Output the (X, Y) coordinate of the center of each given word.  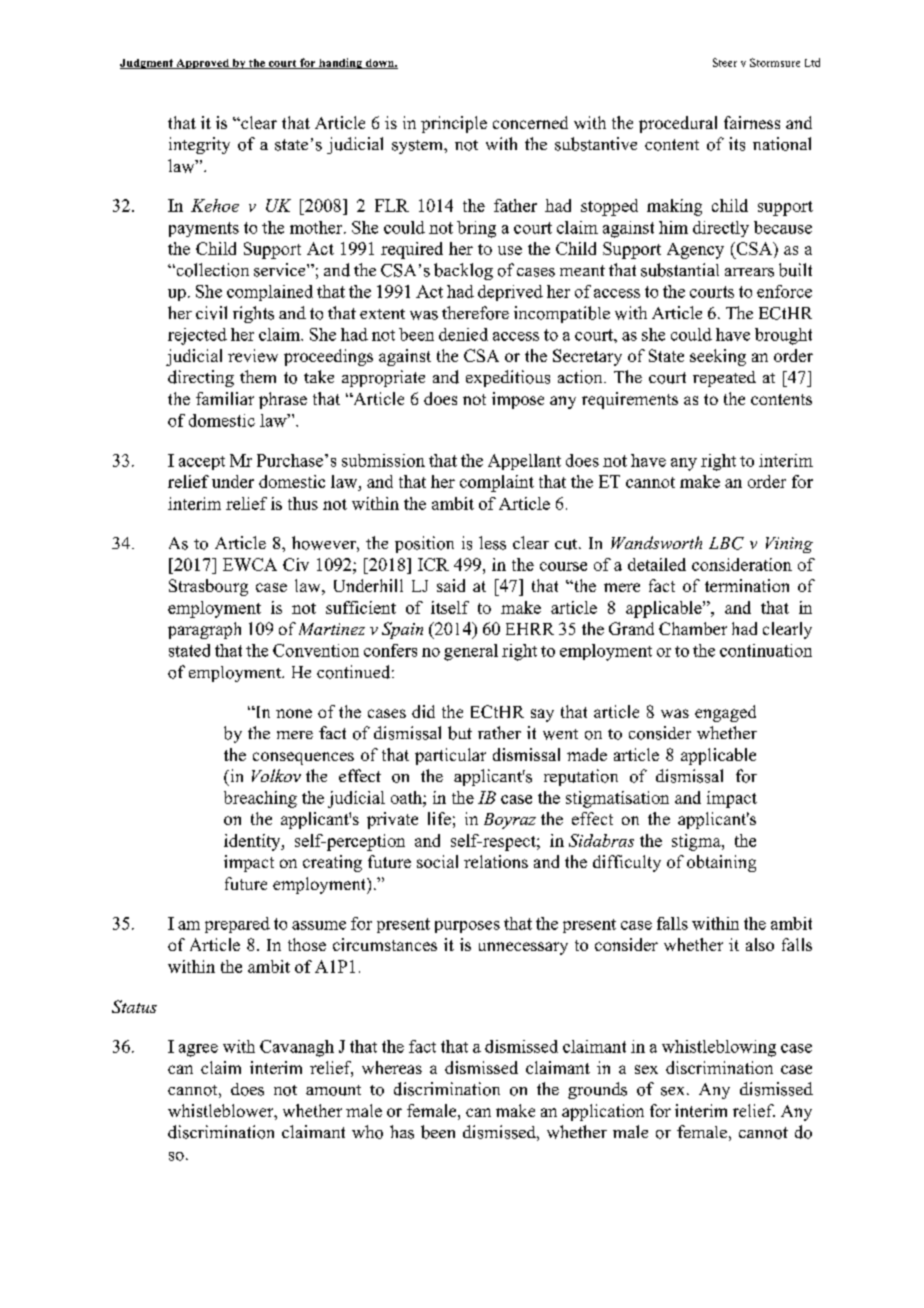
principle (454, 124)
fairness (752, 122)
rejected (197, 336)
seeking (718, 357)
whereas (392, 1067)
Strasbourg (208, 587)
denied (463, 334)
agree (198, 1050)
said (451, 585)
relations (496, 861)
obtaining (721, 863)
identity (253, 842)
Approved (202, 64)
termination (747, 585)
